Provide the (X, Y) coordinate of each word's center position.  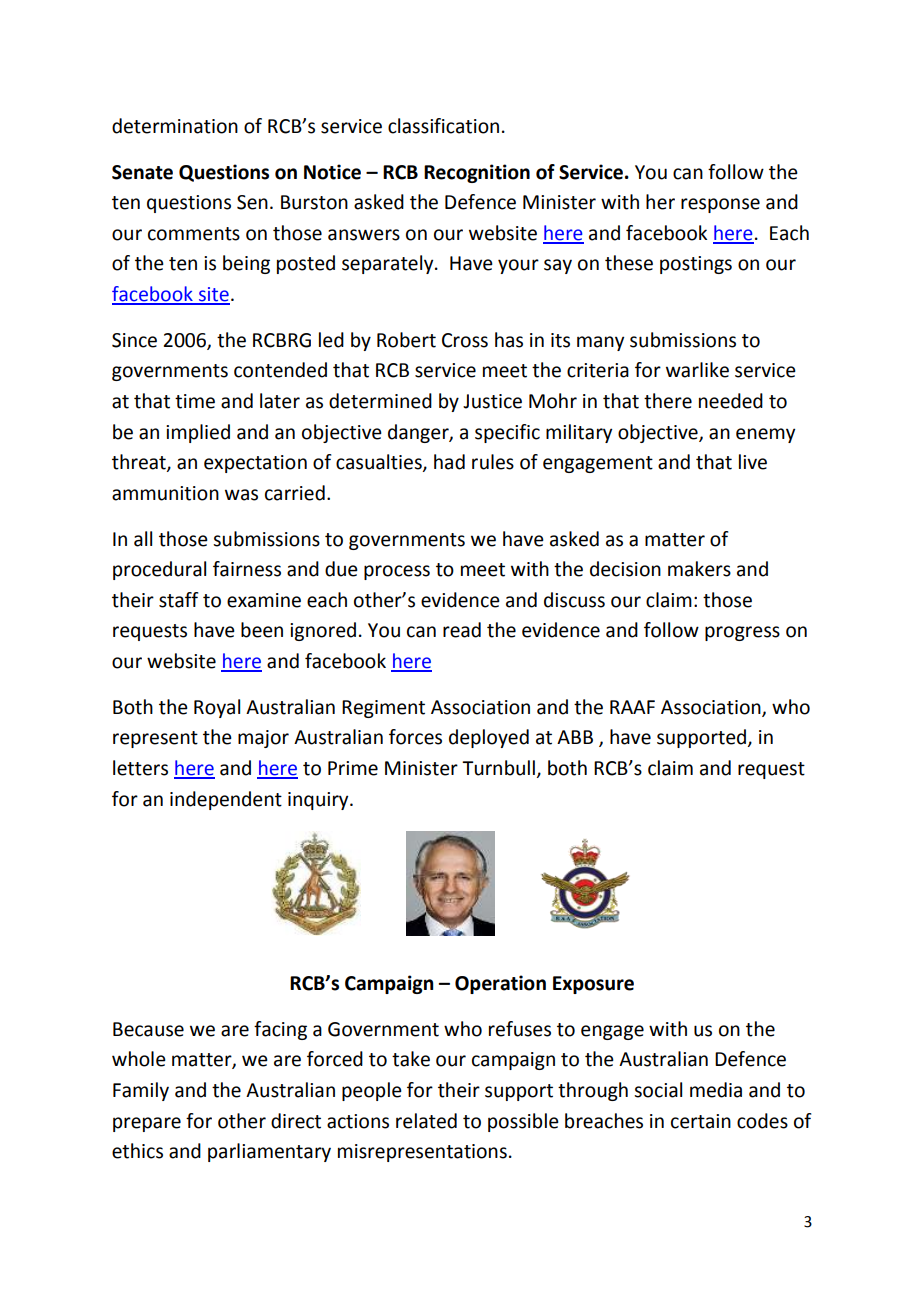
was (241, 495)
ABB (575, 737)
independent (226, 800)
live (753, 462)
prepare (147, 1124)
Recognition (477, 173)
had (449, 462)
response (720, 205)
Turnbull (498, 768)
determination (175, 126)
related (426, 1121)
